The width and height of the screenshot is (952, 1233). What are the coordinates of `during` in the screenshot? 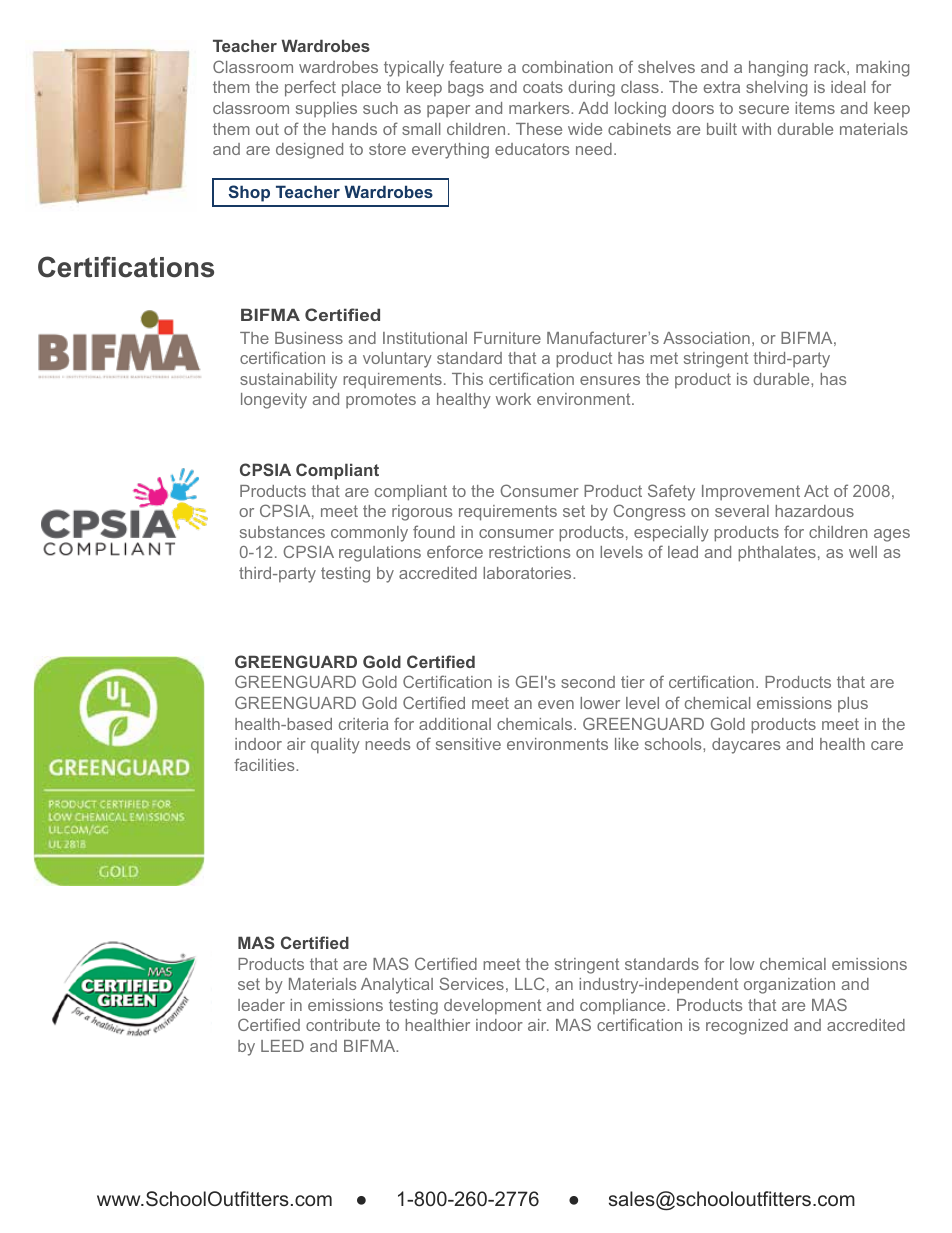 It's located at (591, 89).
